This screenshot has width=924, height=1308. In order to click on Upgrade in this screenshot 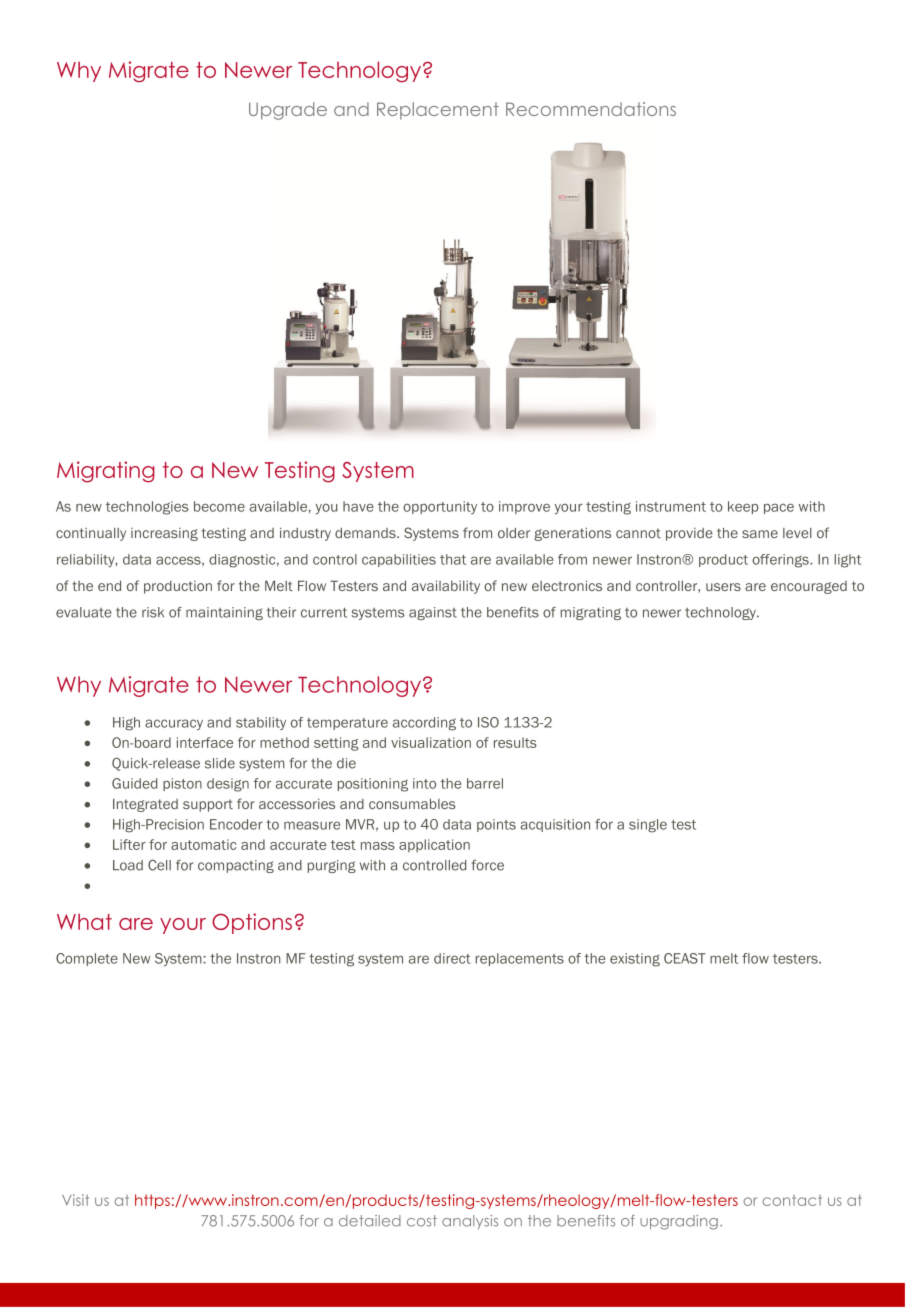, I will do `click(288, 111)`.
